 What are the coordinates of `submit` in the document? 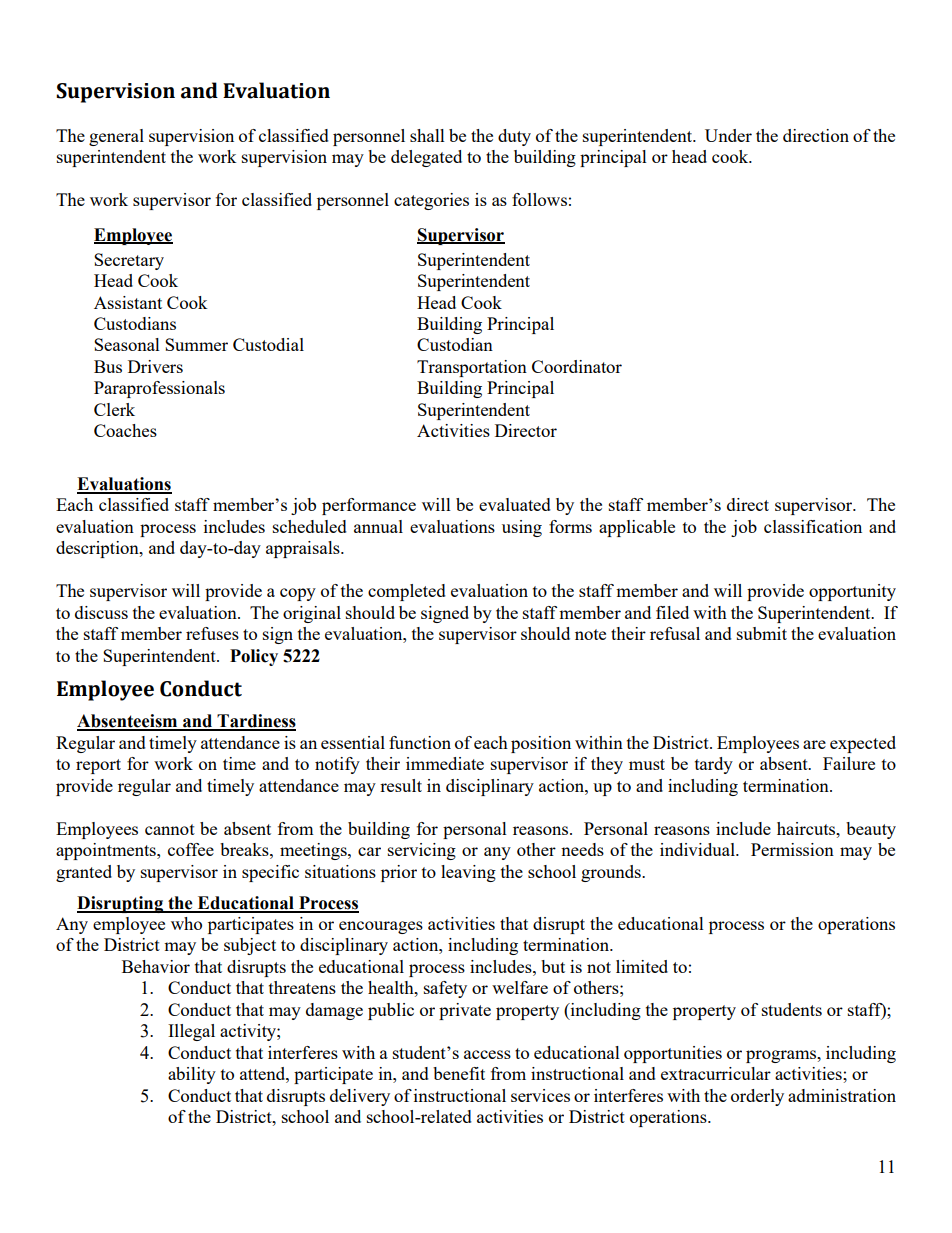 It's located at (762, 633).
